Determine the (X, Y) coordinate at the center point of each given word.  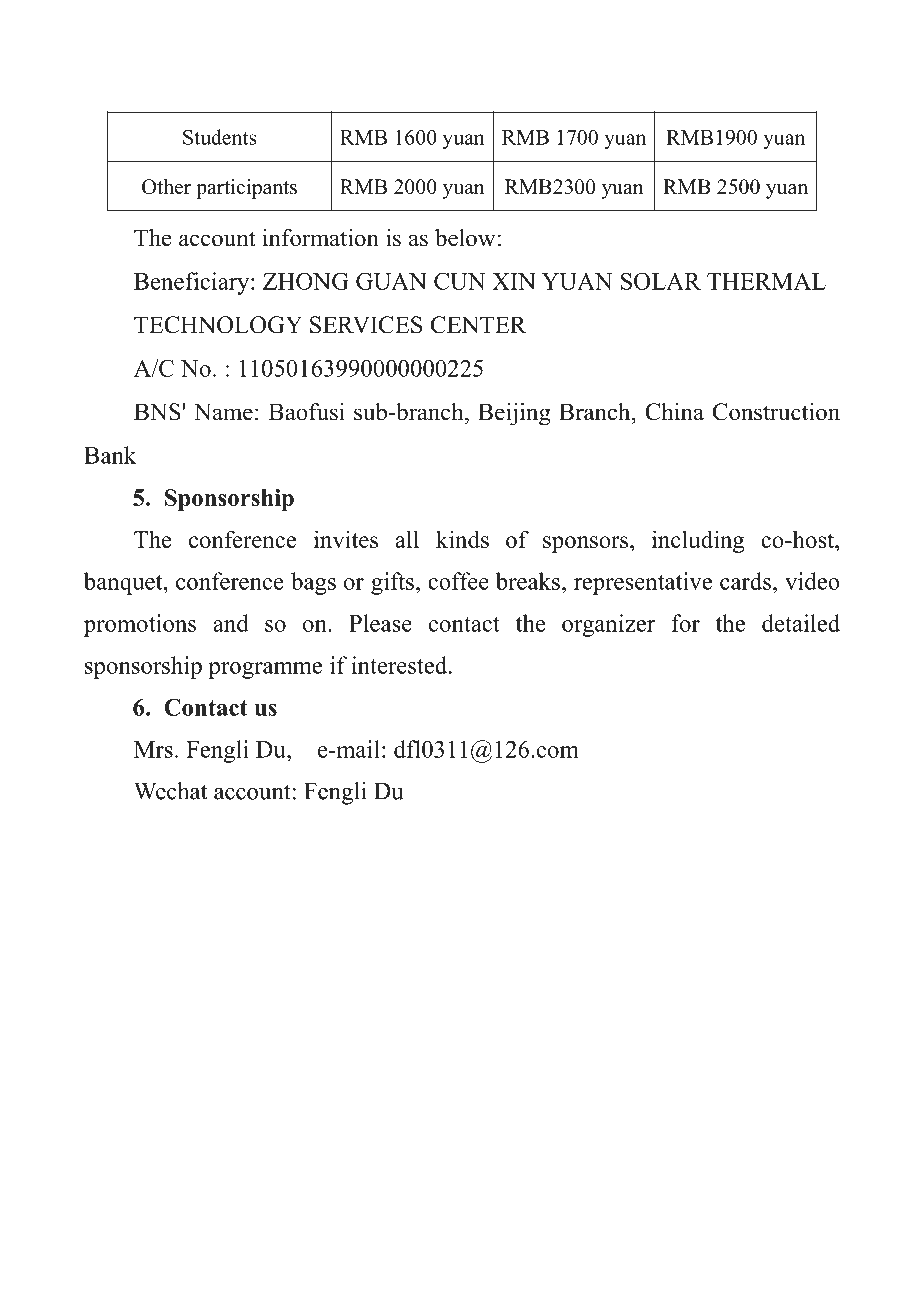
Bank (110, 455)
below (465, 238)
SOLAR (661, 281)
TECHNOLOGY (218, 325)
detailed (801, 623)
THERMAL (766, 281)
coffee (458, 581)
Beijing (514, 414)
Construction (776, 412)
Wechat (170, 791)
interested (400, 665)
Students (219, 137)
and (231, 623)
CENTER (479, 325)
